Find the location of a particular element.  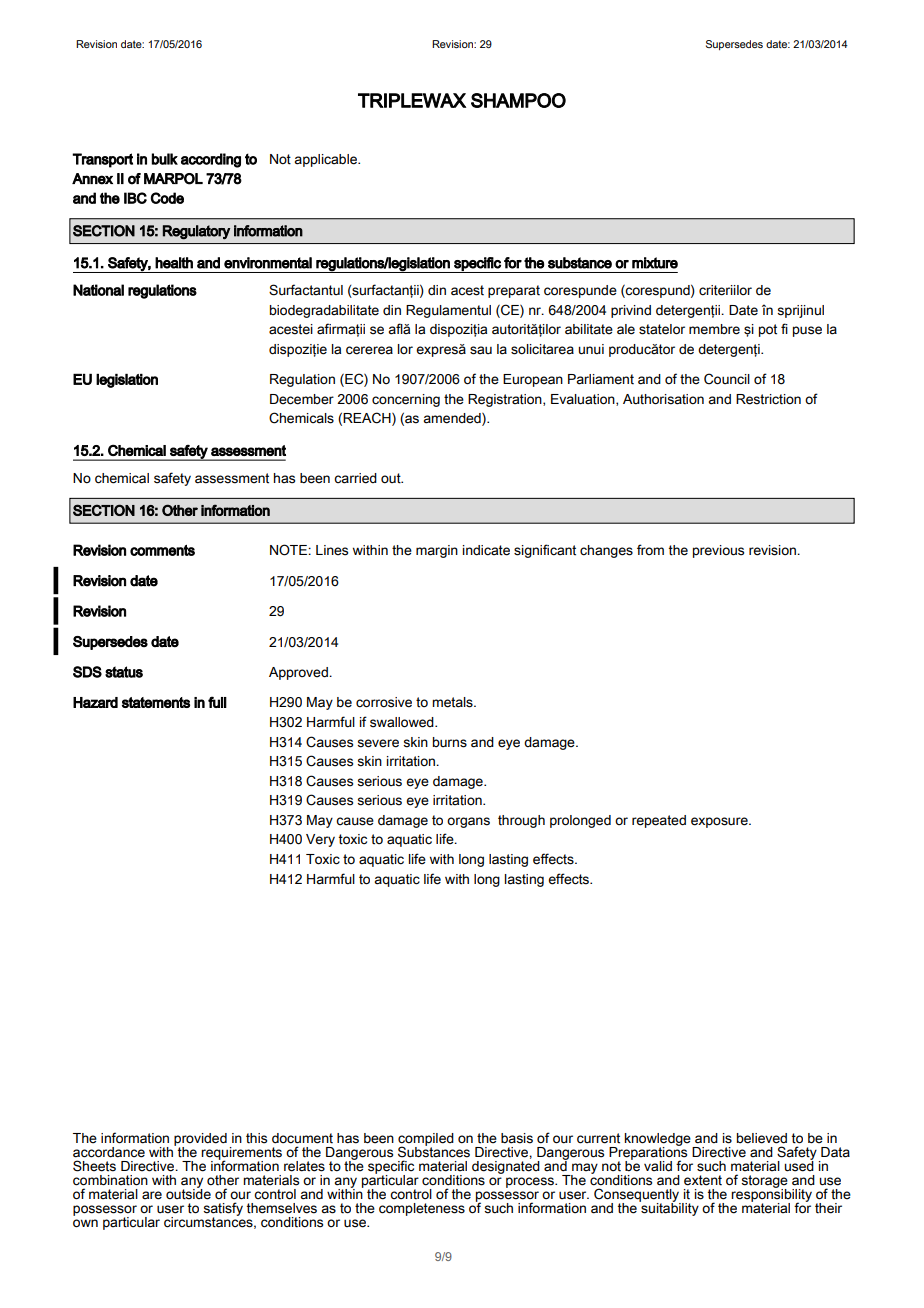

extent is located at coordinates (703, 1180).
